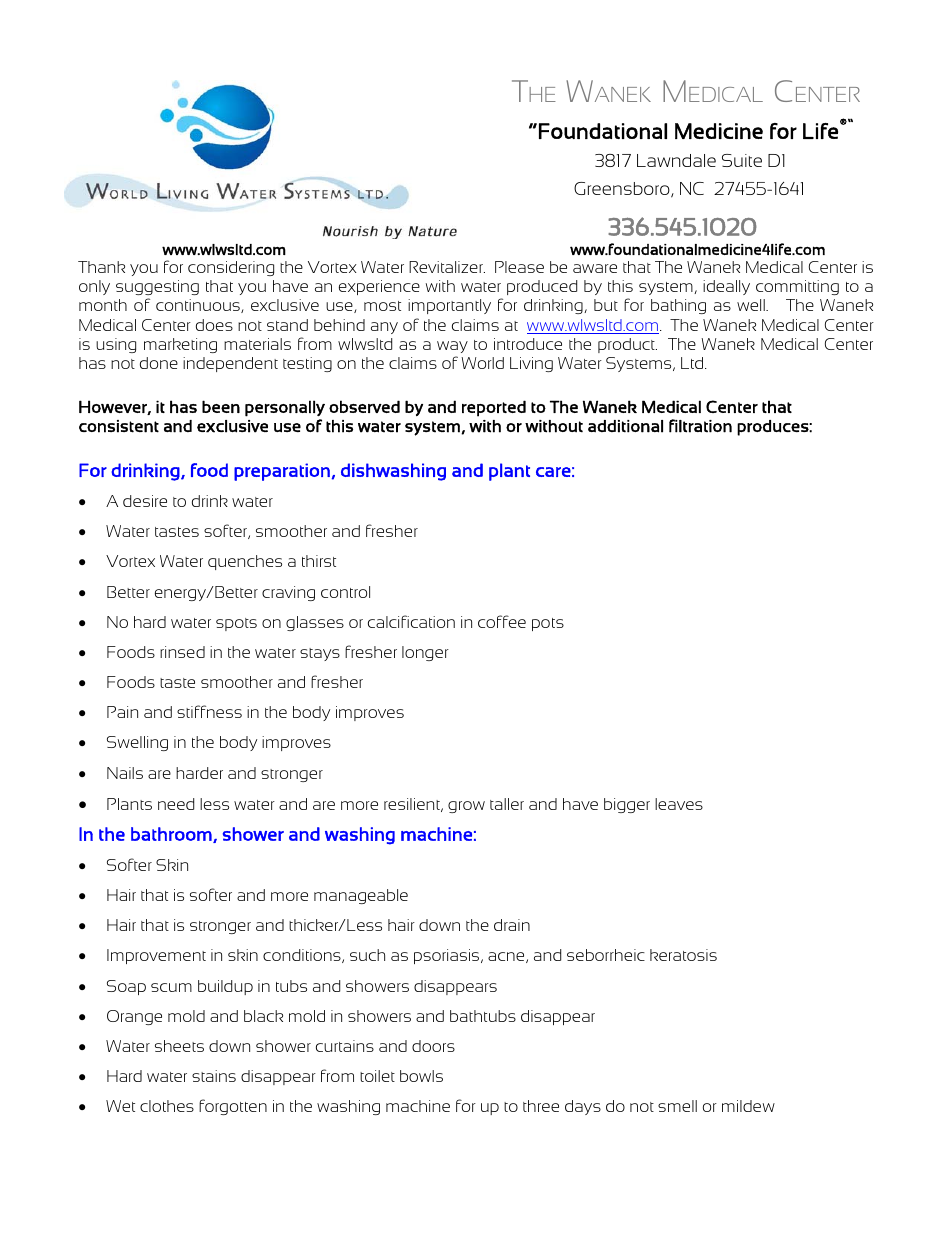 The image size is (952, 1233). What do you see at coordinates (677, 1106) in the image?
I see `smell` at bounding box center [677, 1106].
